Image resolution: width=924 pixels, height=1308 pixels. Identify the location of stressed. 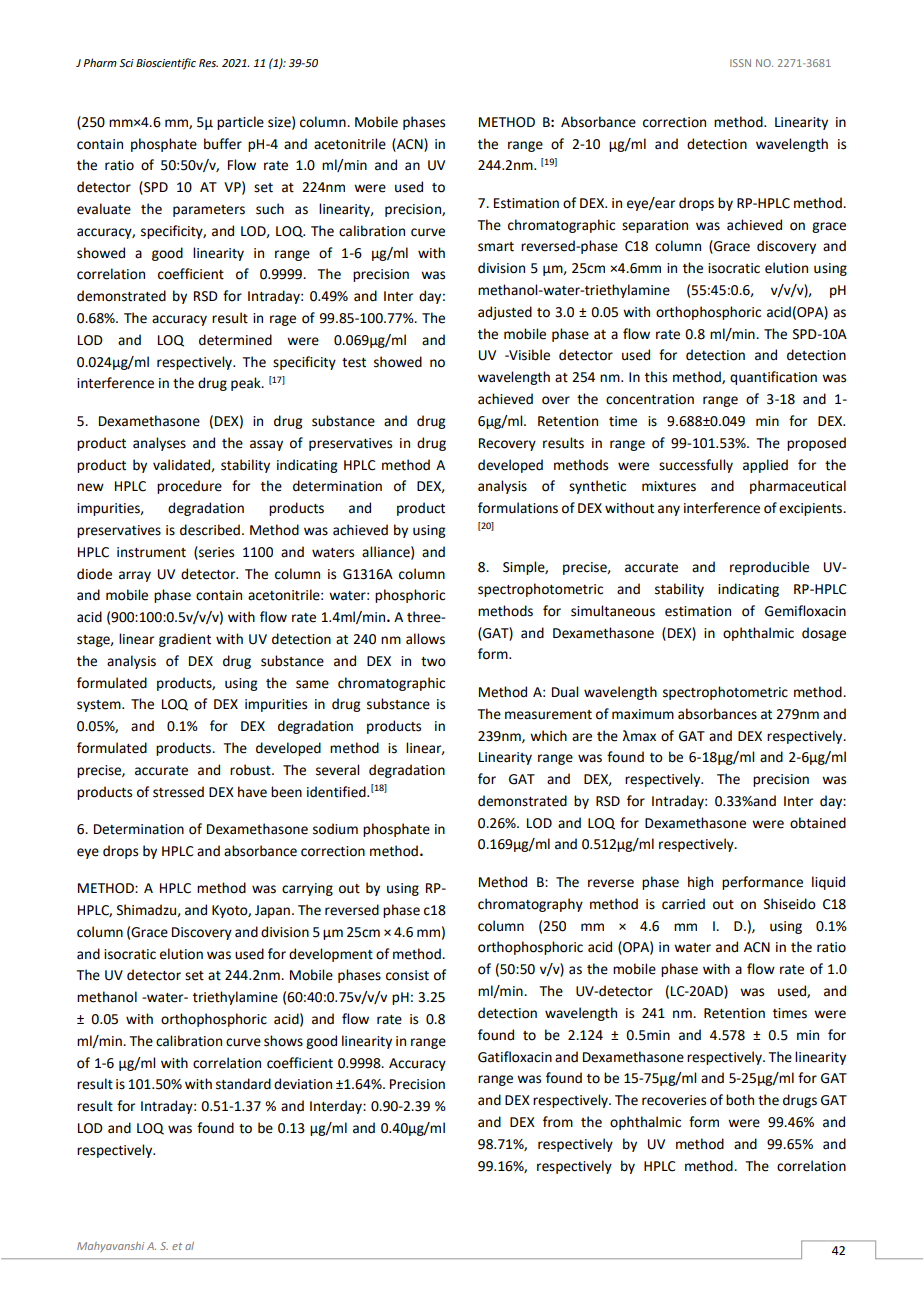
(178, 792).
